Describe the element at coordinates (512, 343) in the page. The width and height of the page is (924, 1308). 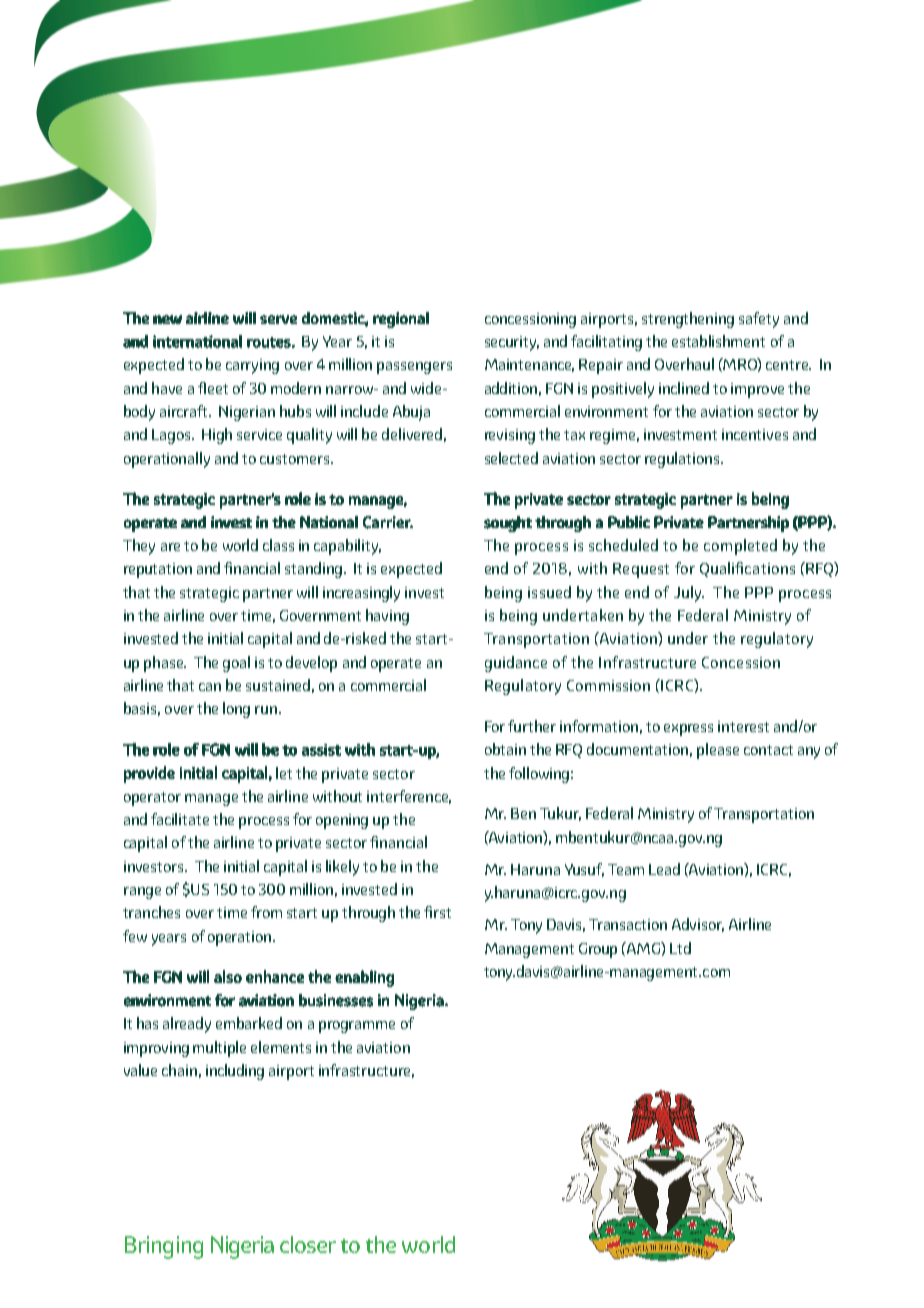
I see `security` at that location.
